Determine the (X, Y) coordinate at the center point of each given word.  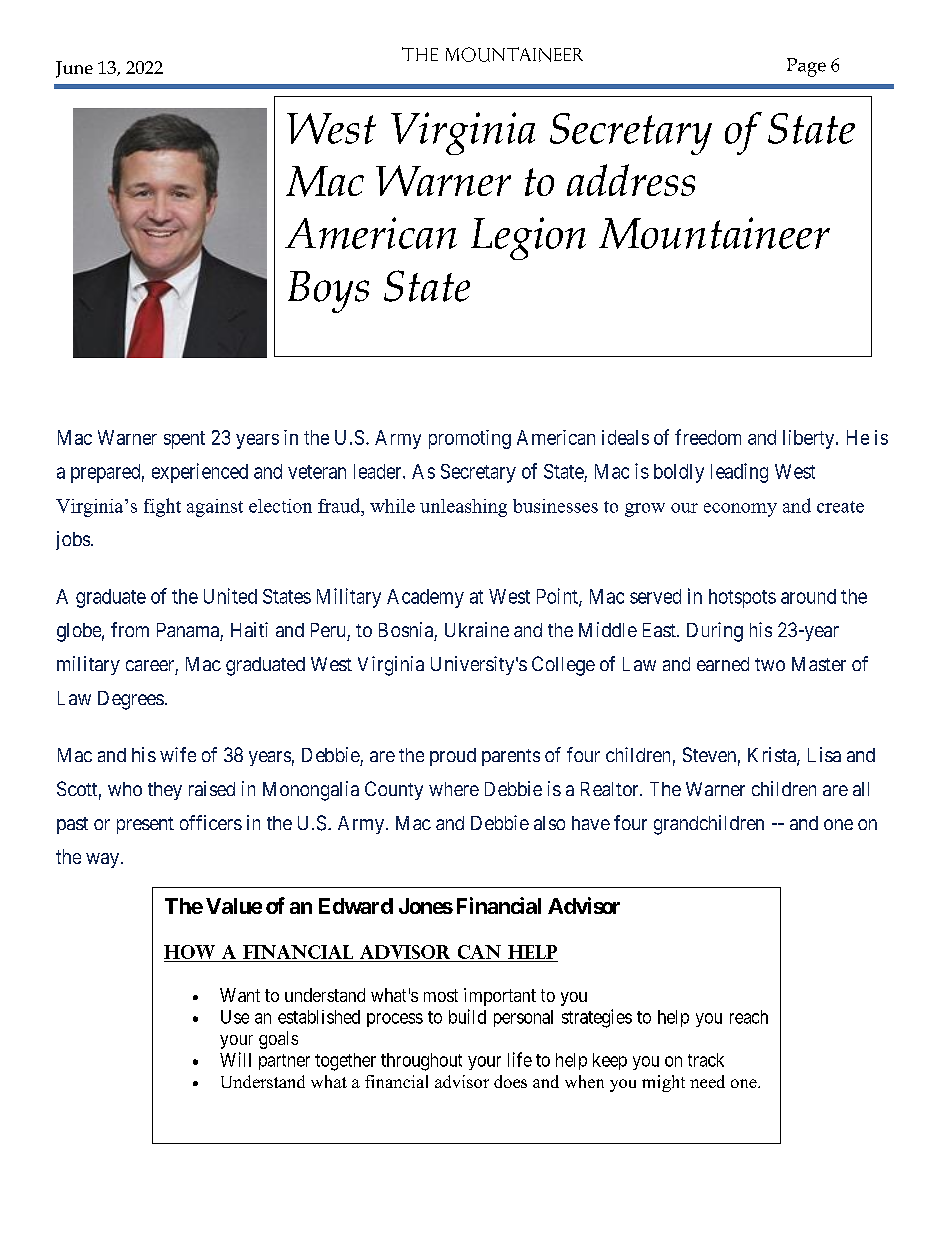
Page (806, 67)
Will (235, 1059)
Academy (425, 598)
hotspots (742, 598)
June (74, 69)
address (631, 180)
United (230, 596)
